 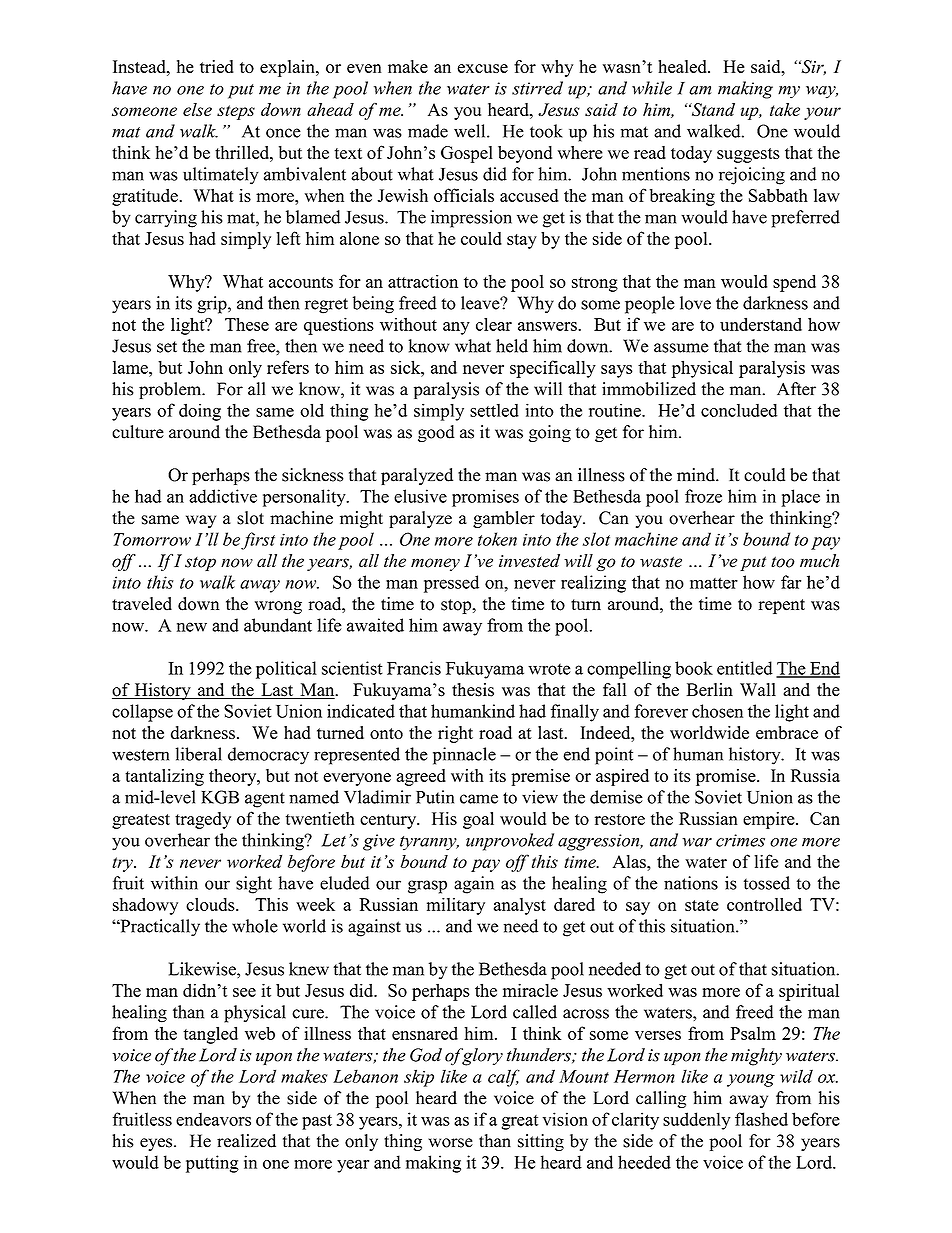 I want to click on flashed, so click(x=761, y=1119).
